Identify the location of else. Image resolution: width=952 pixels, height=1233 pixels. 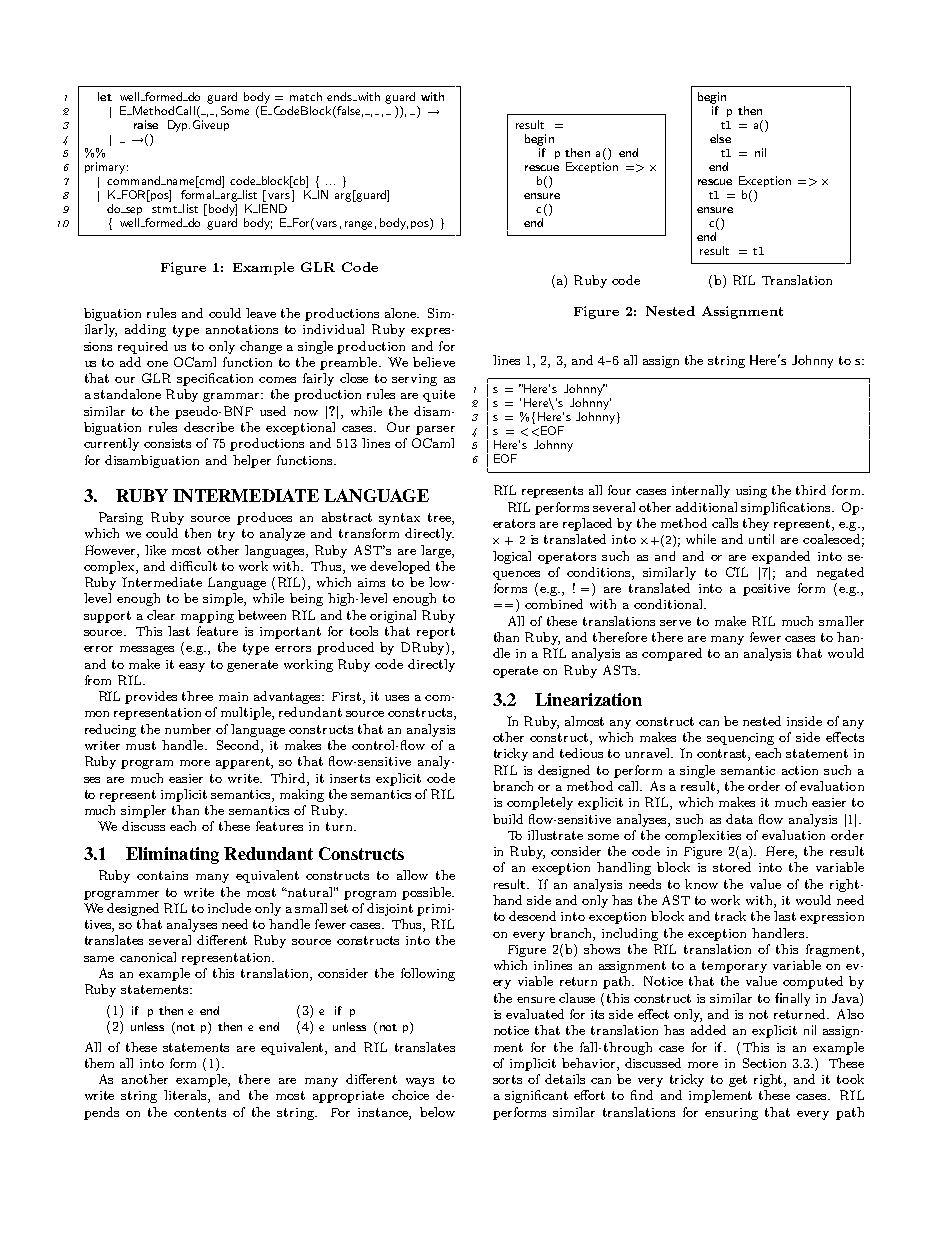
(720, 138).
